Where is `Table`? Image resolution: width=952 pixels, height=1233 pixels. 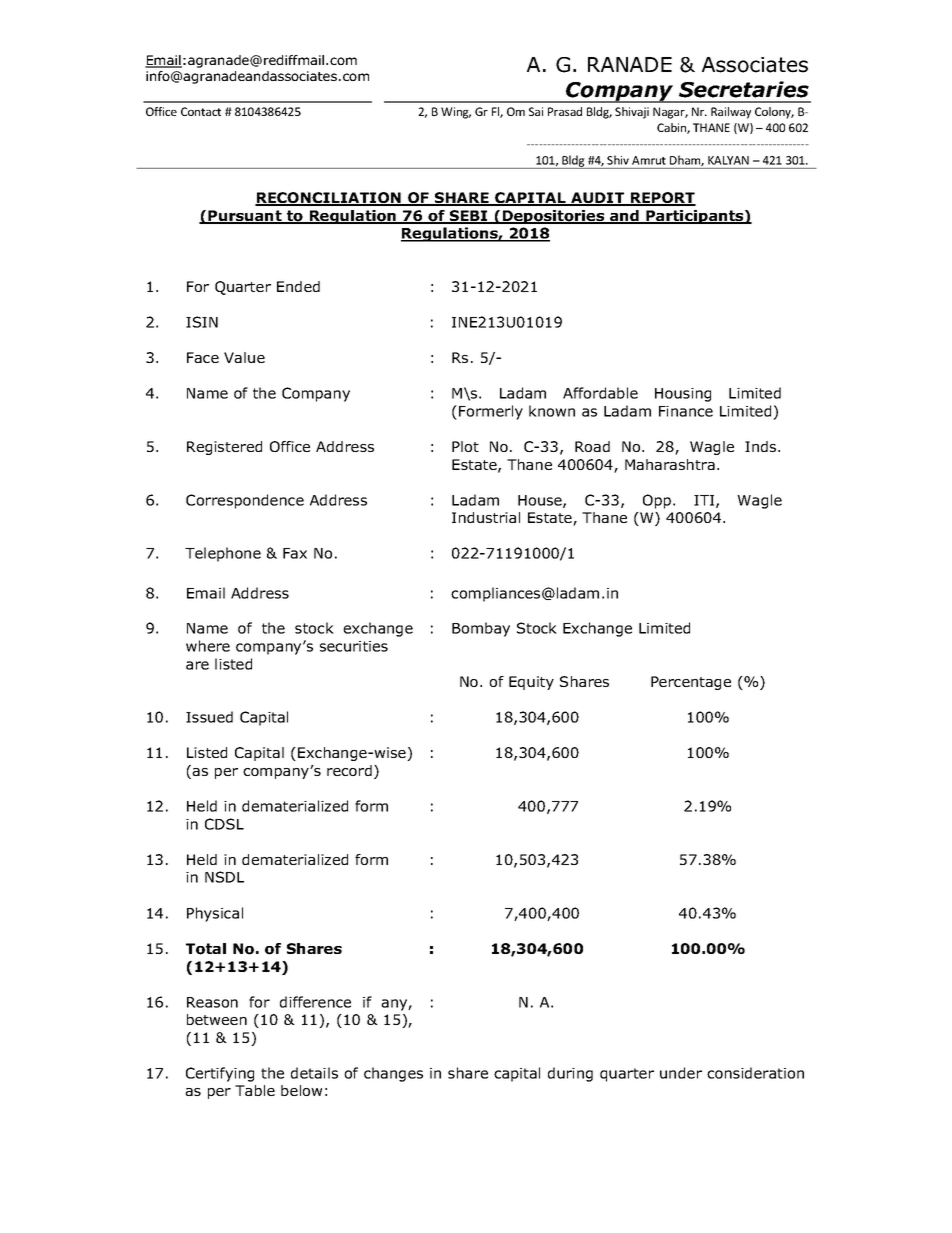 Table is located at coordinates (255, 1090).
